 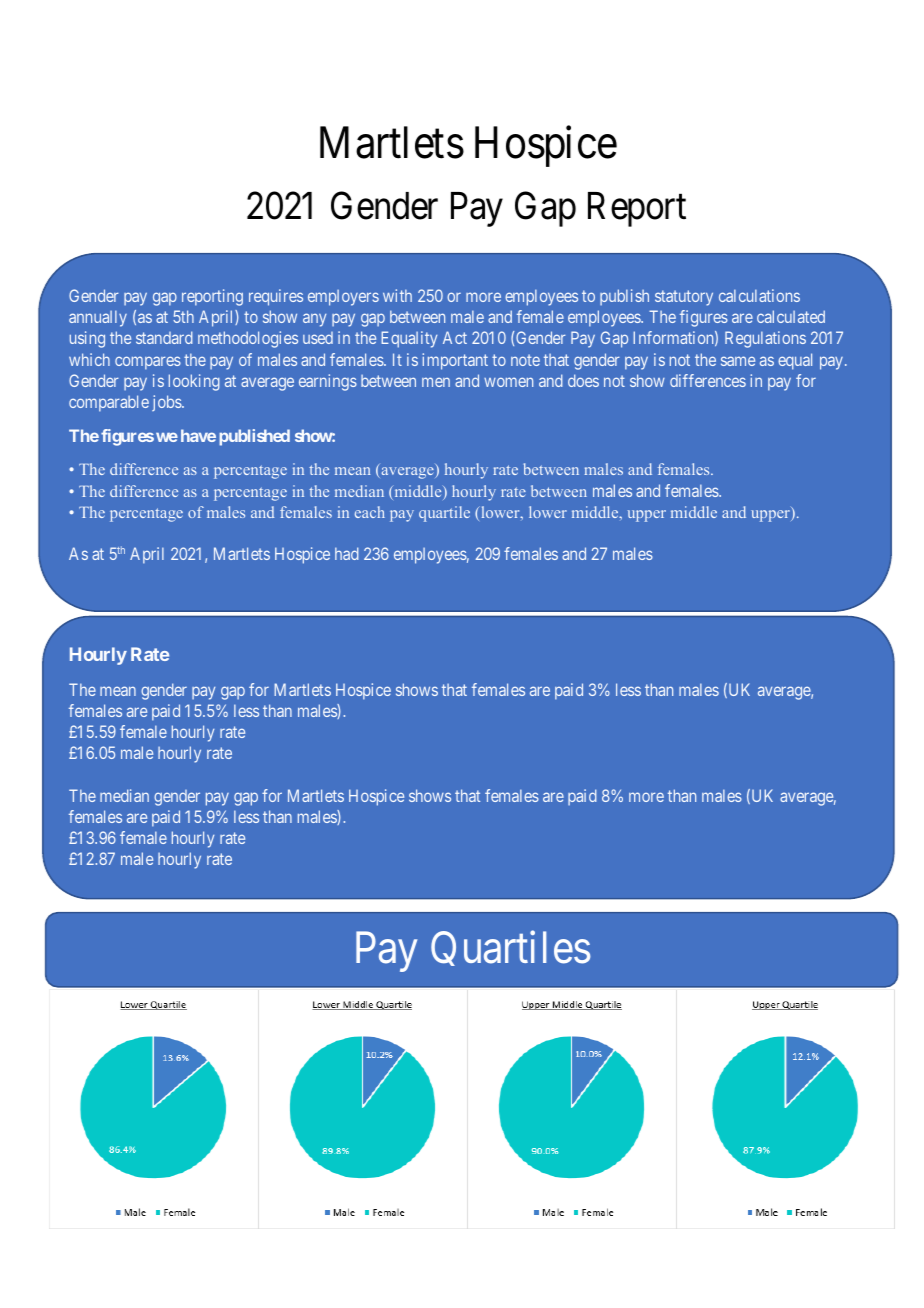 I want to click on each, so click(x=370, y=512).
